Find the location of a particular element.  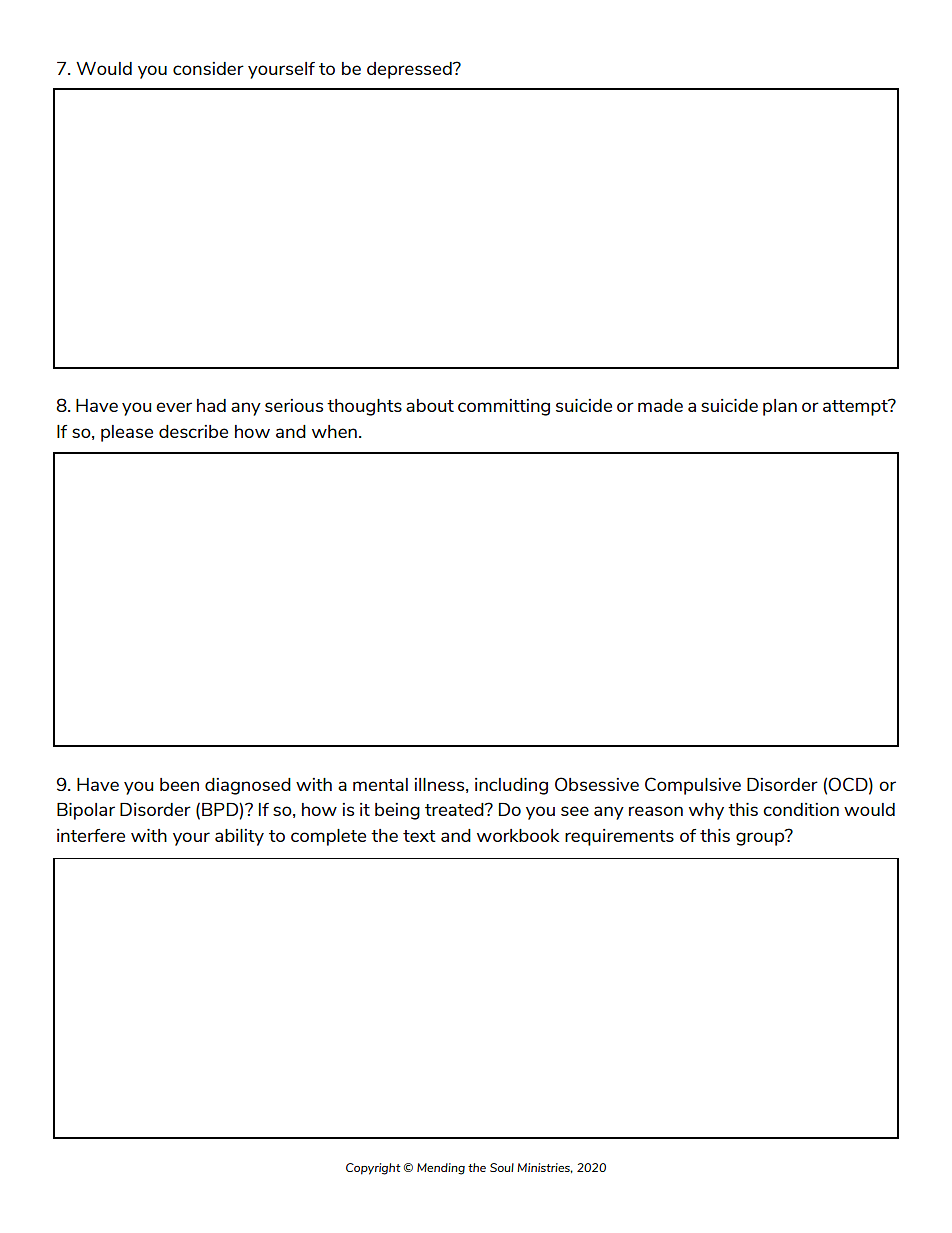

ability is located at coordinates (239, 837).
